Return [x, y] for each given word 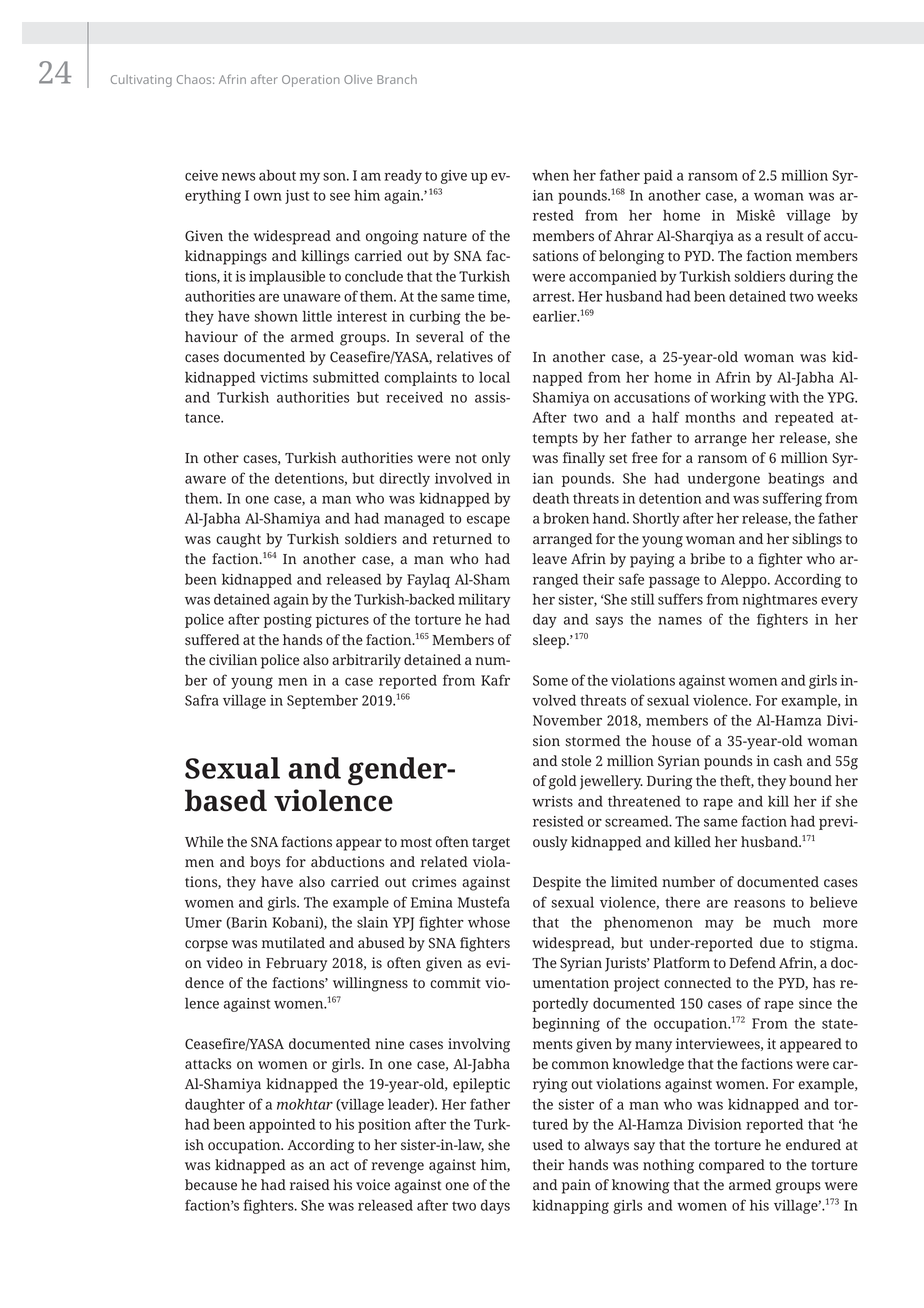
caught [238, 540]
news [238, 177]
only [496, 459]
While [204, 841]
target [491, 844]
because [211, 1184]
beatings [796, 479]
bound [810, 780]
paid [658, 176]
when [550, 175]
